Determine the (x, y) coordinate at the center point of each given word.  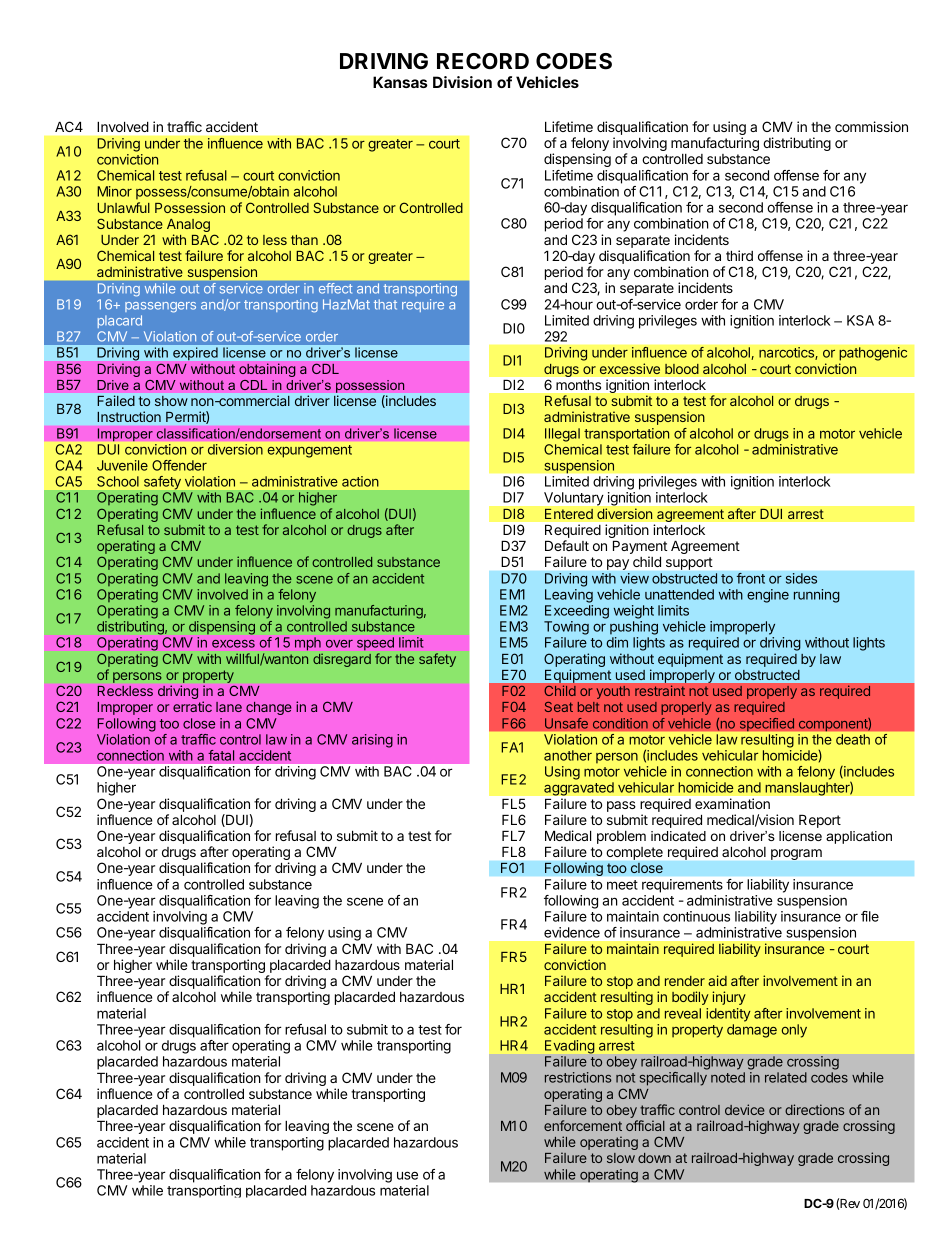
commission (871, 126)
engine (768, 596)
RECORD (483, 61)
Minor (114, 191)
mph (308, 643)
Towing (566, 628)
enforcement (583, 1125)
